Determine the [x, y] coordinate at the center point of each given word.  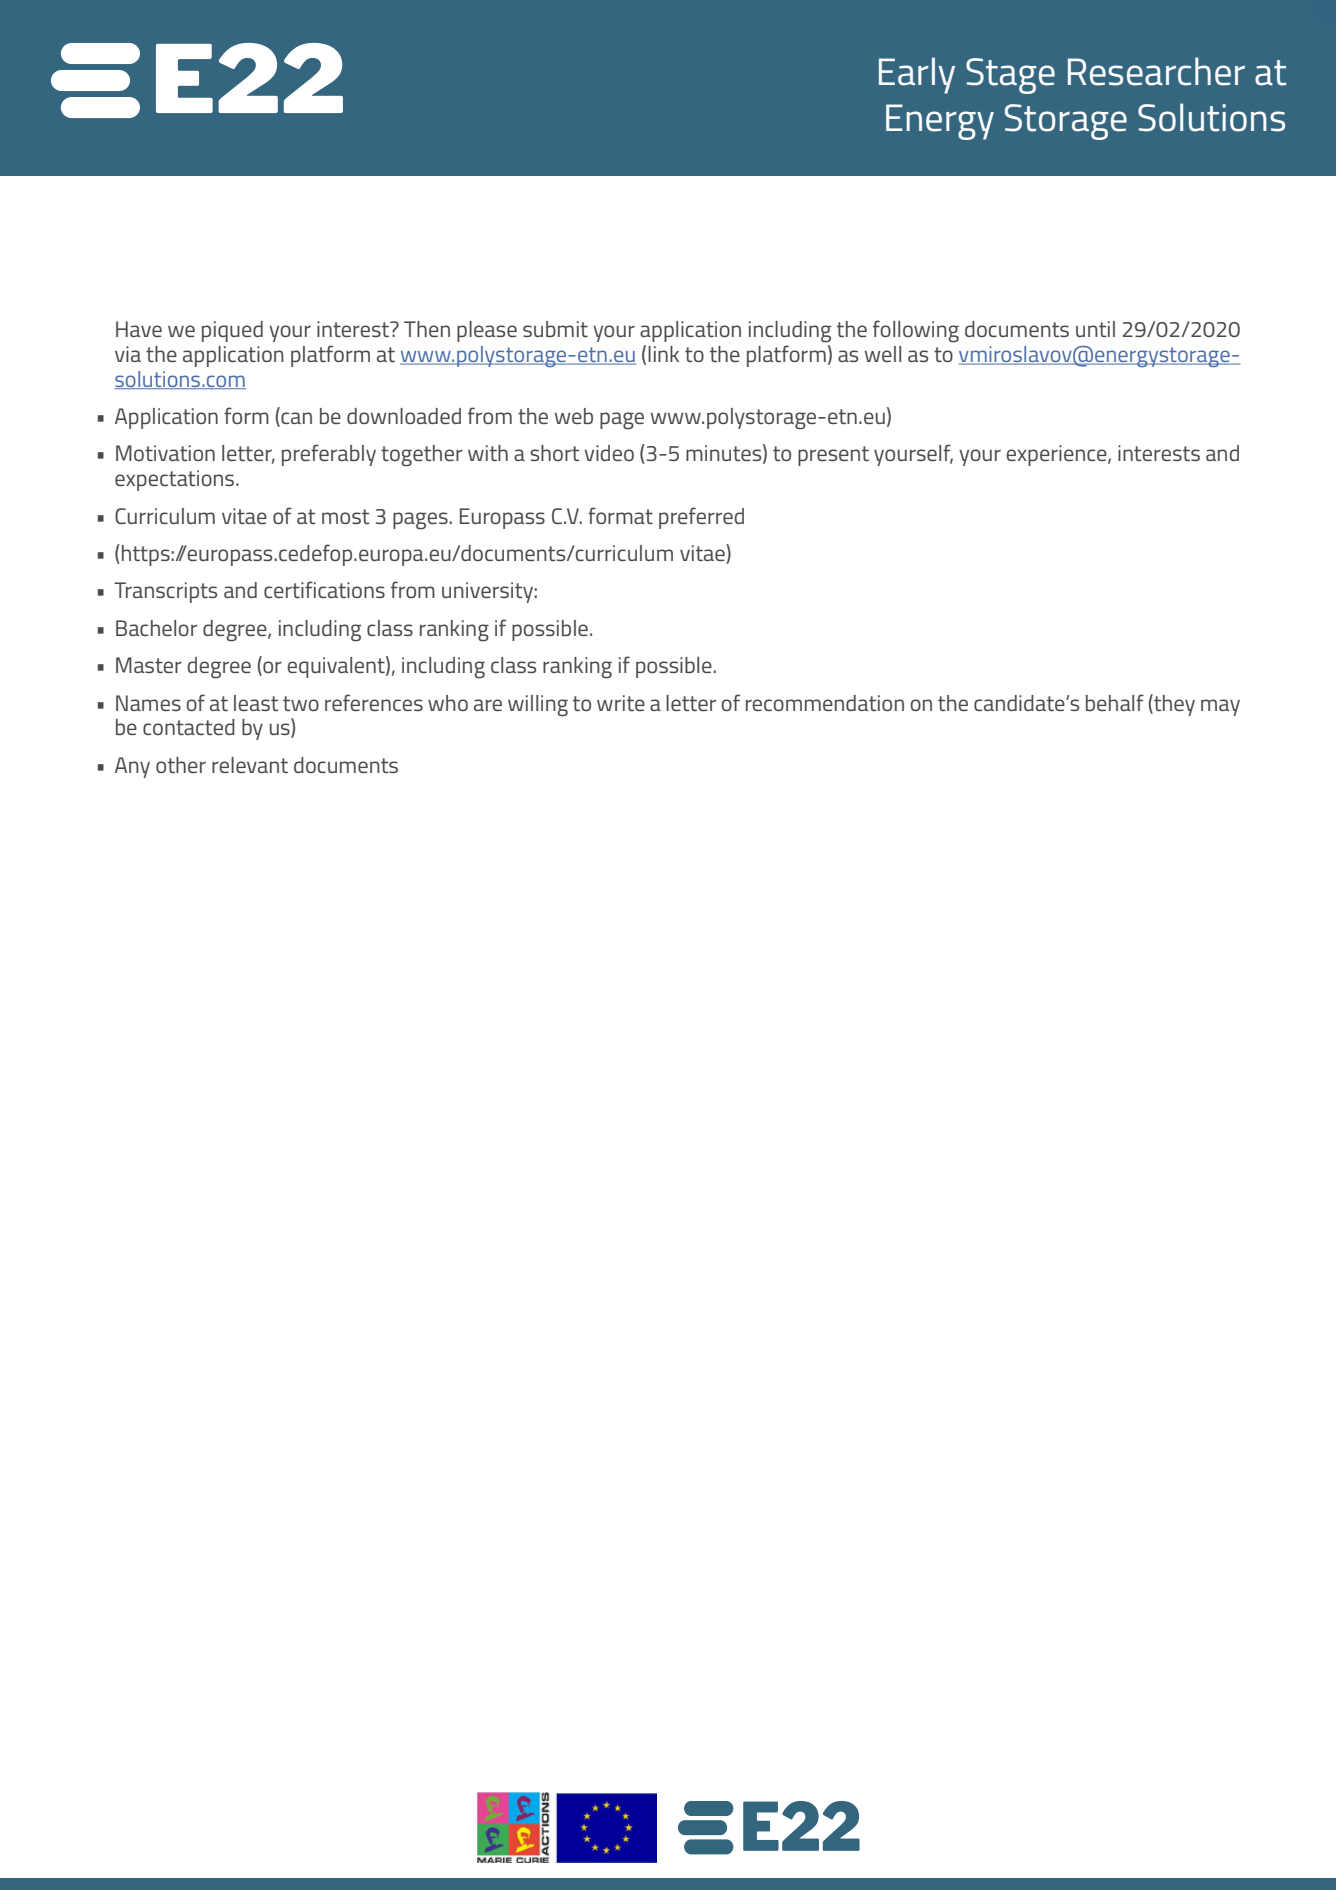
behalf [1115, 702]
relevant [250, 765]
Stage [1010, 76]
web [574, 416]
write [621, 703]
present [833, 456]
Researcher [1156, 71]
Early [917, 75]
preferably [329, 455]
